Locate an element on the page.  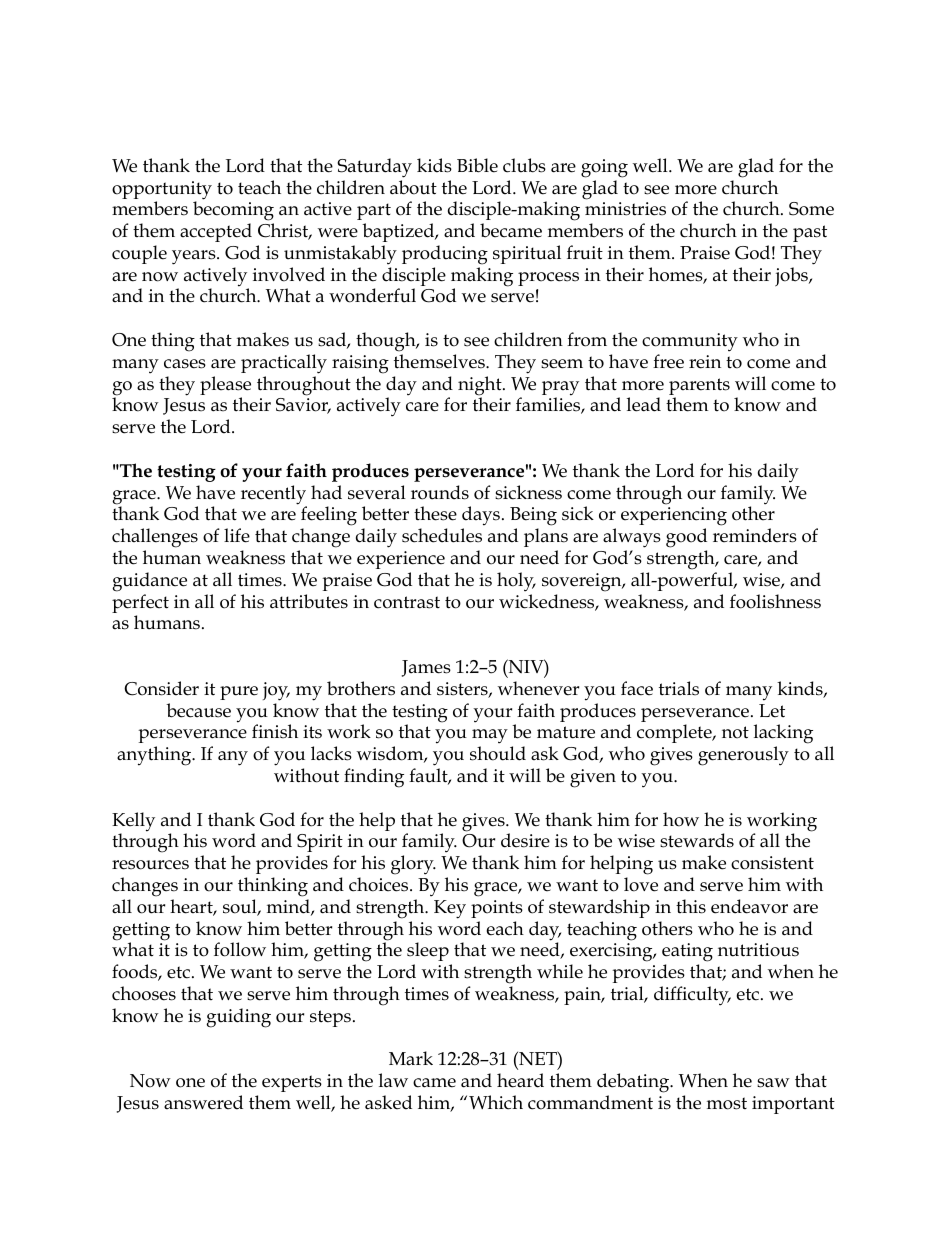
James is located at coordinates (426, 668).
